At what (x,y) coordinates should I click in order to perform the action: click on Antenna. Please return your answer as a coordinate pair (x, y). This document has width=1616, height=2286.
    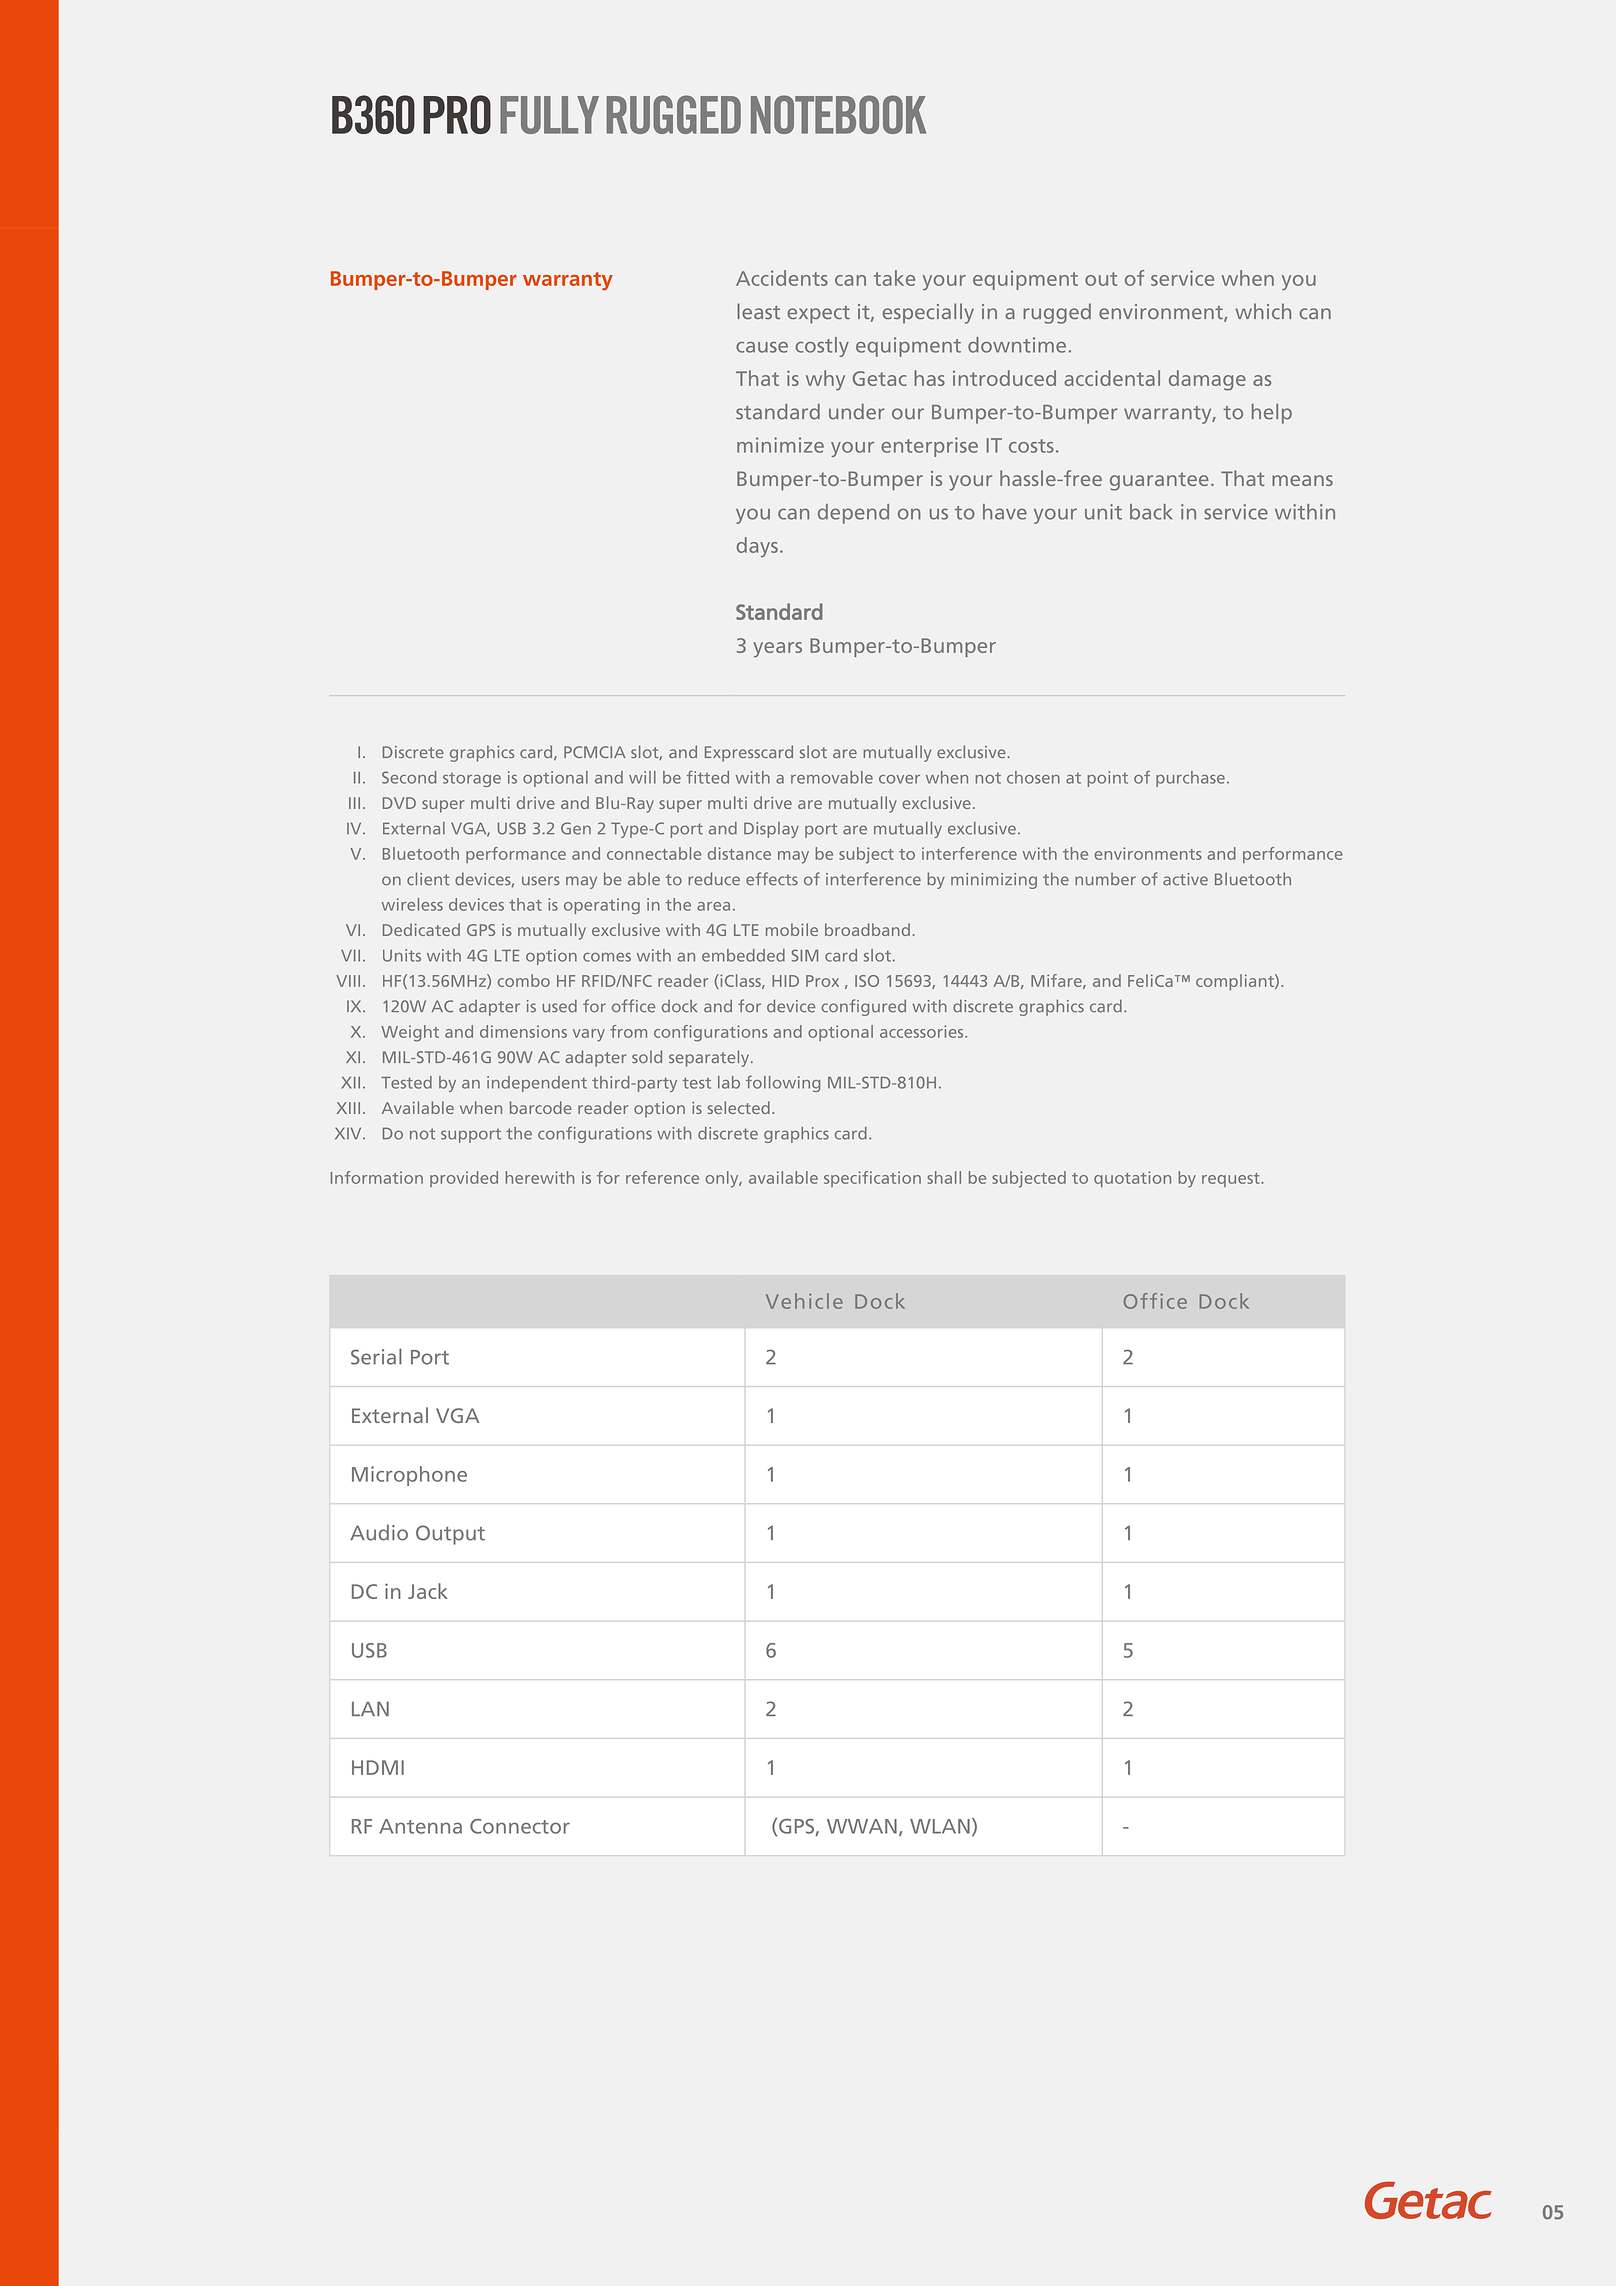
    Looking at the image, I should click on (420, 1826).
